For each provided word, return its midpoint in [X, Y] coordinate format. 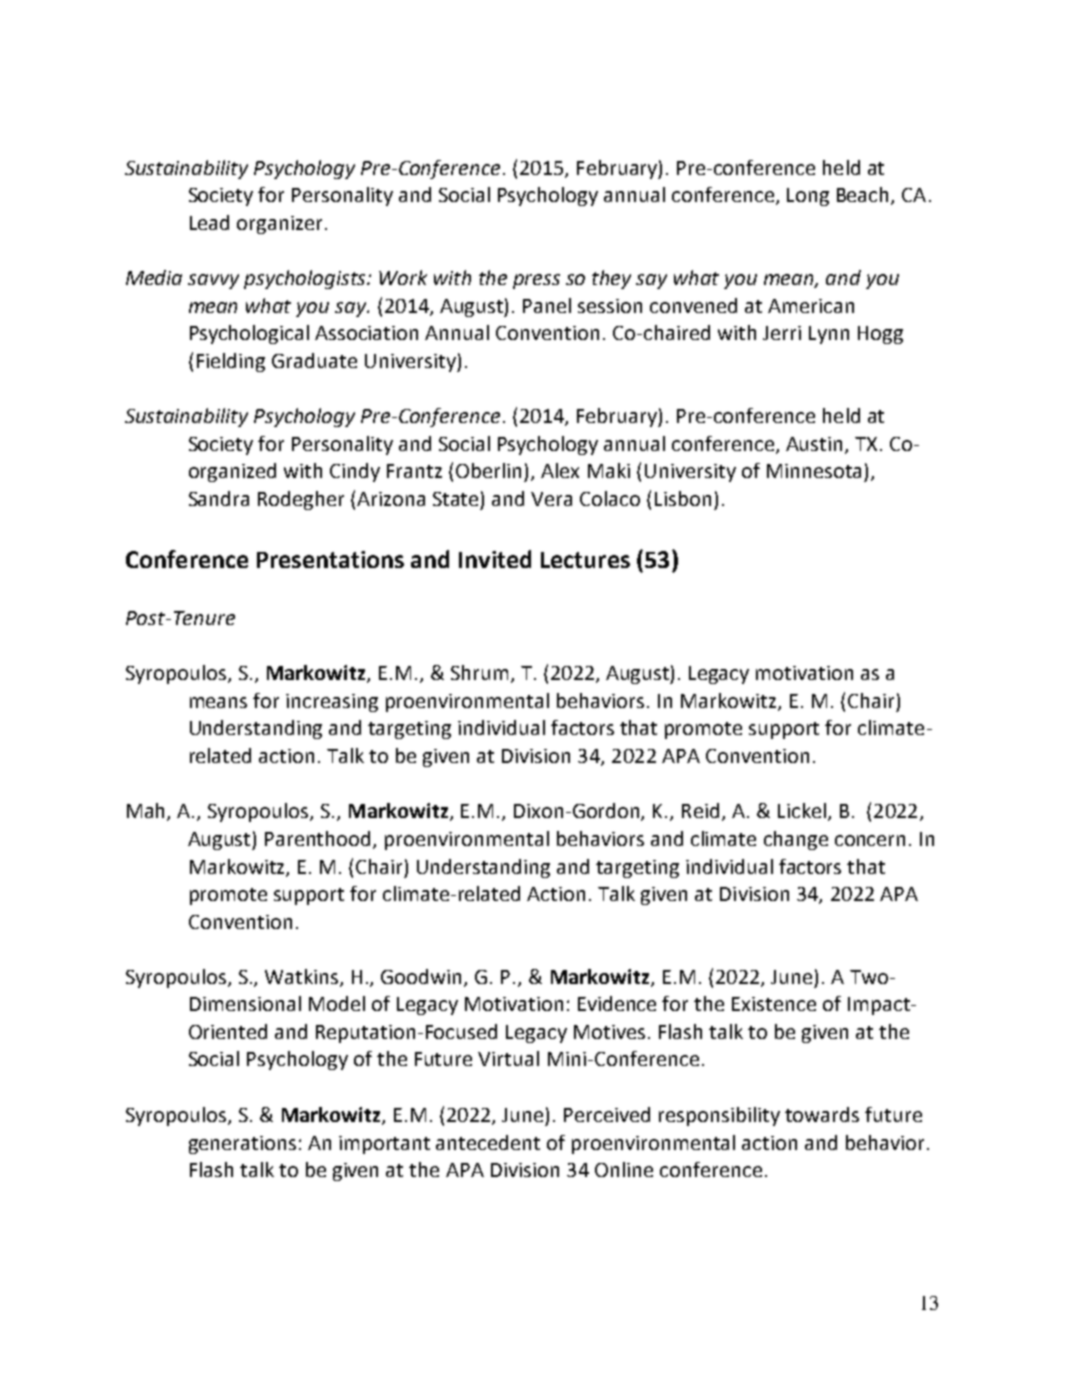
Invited [495, 559]
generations [242, 1145]
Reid [700, 810]
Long [808, 197]
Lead [209, 222]
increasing [332, 703]
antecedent [488, 1142]
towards [822, 1114]
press [536, 281]
